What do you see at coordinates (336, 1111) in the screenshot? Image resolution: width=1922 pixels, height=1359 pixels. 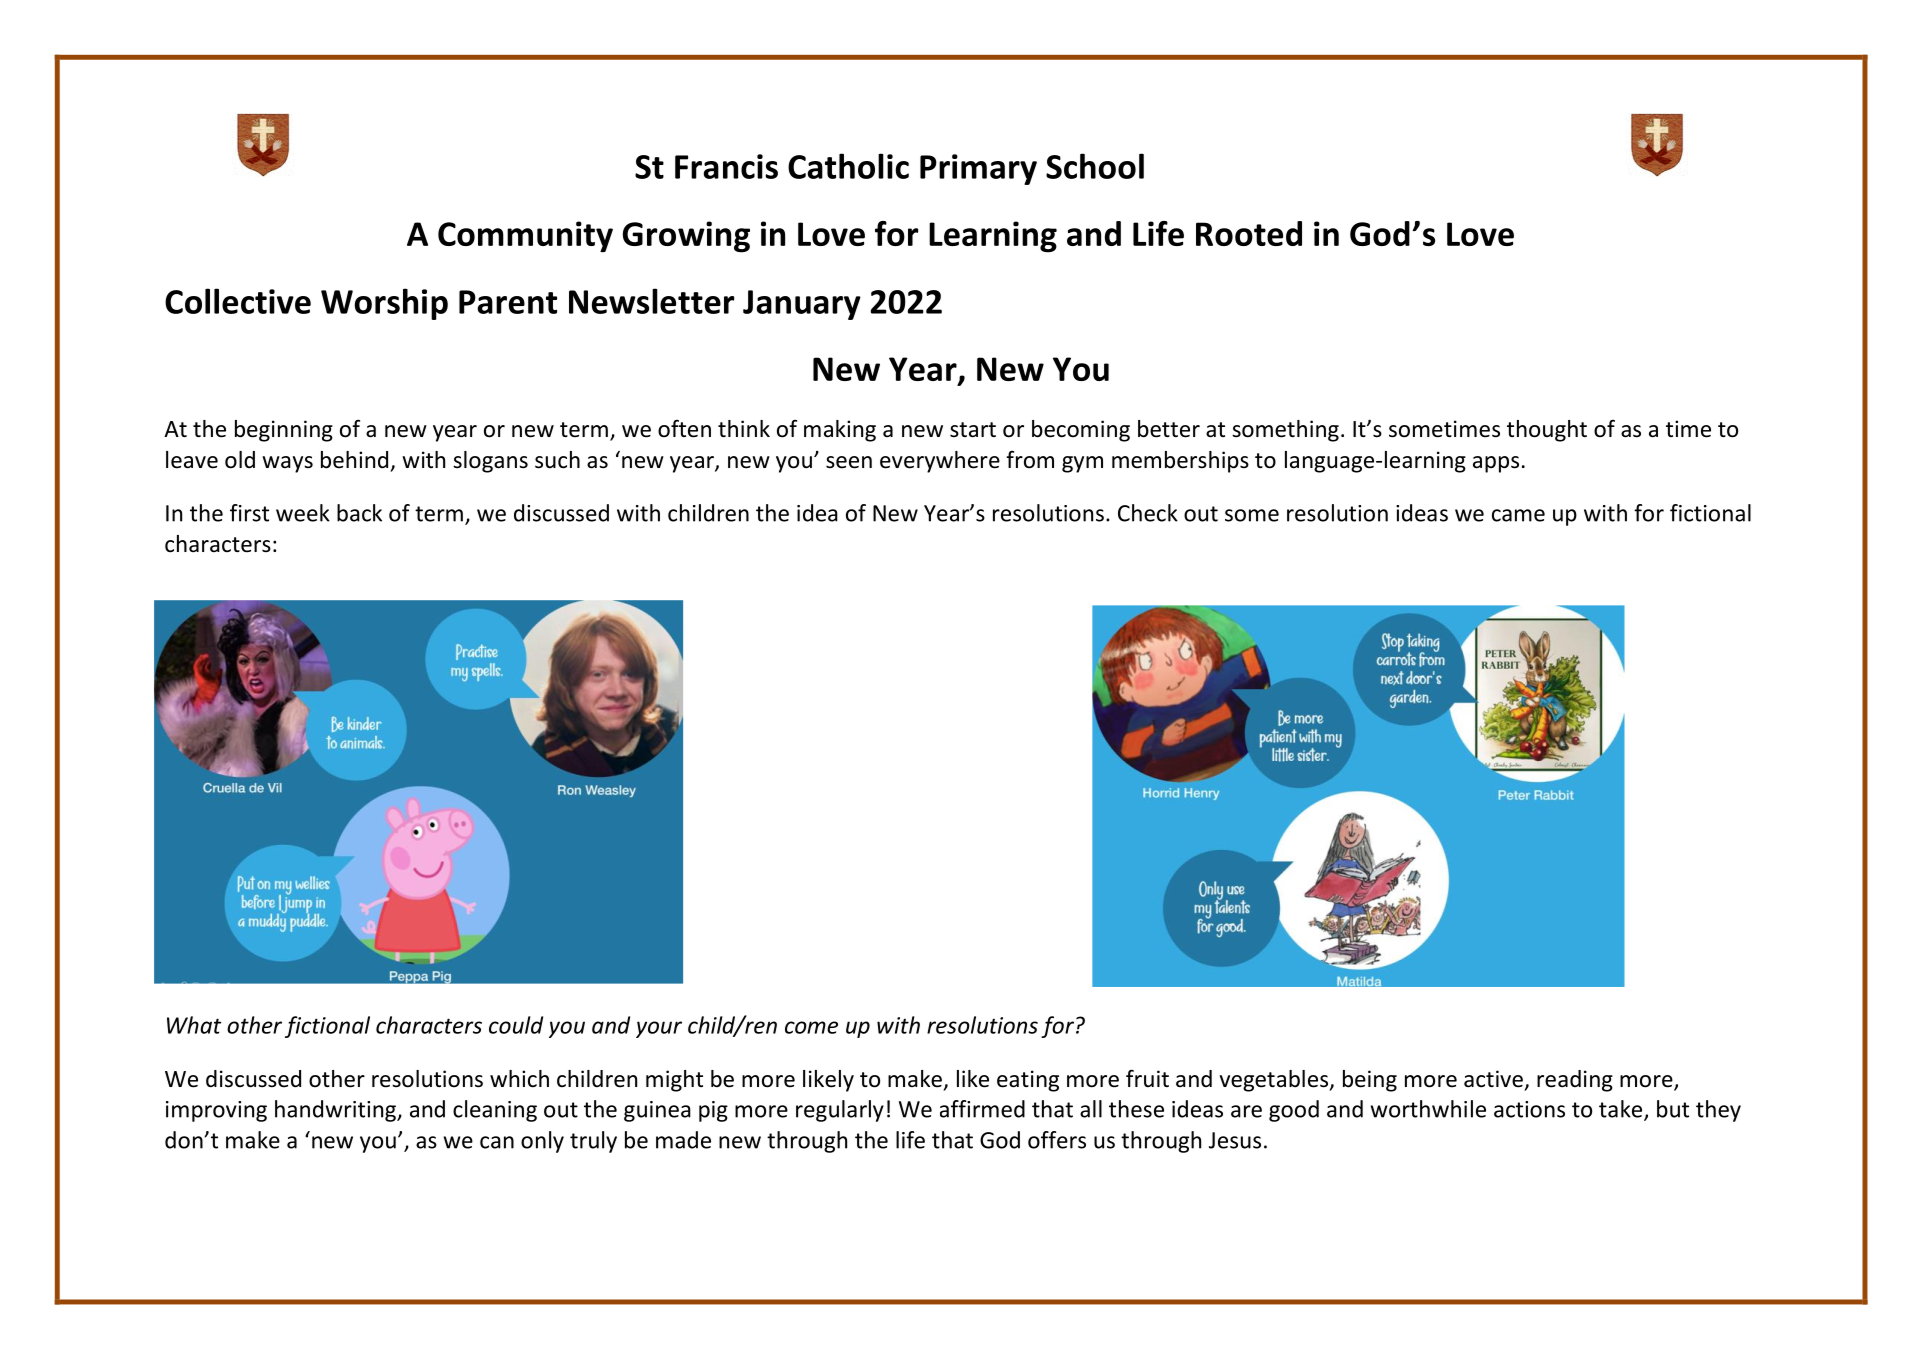 I see `handwriting` at bounding box center [336, 1111].
